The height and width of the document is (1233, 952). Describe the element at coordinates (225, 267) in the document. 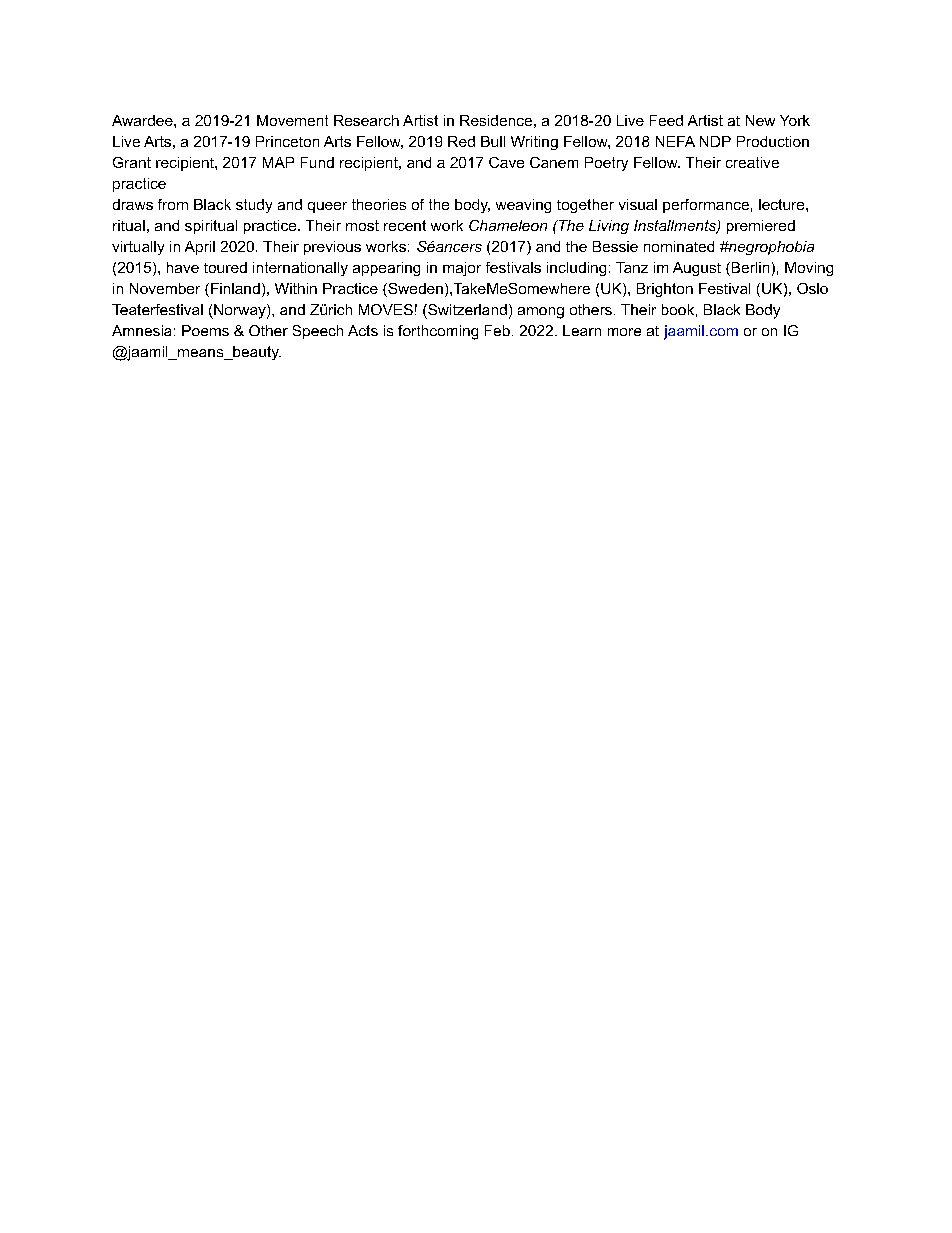

I see `toured` at that location.
